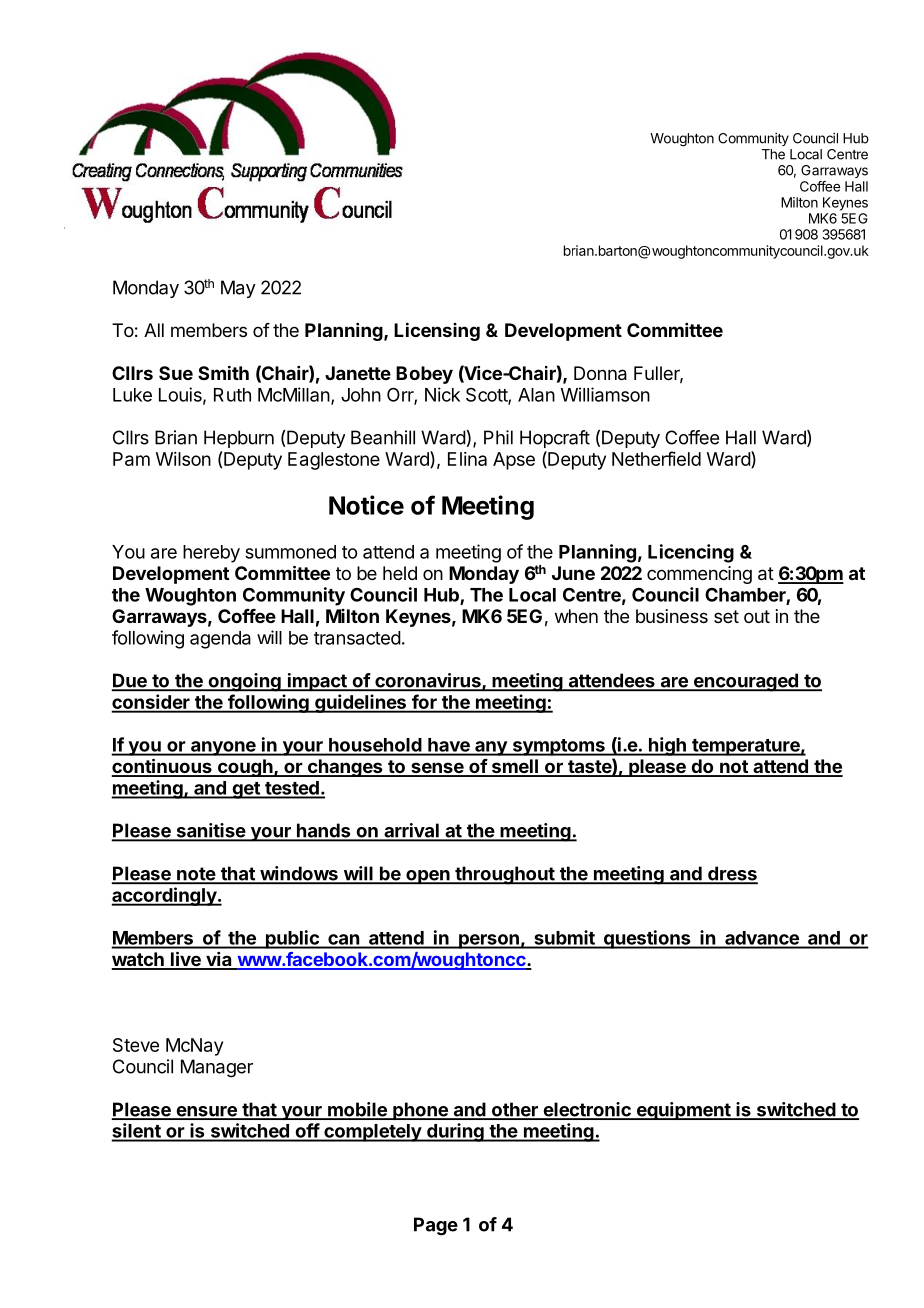 The image size is (924, 1308). Describe the element at coordinates (437, 769) in the screenshot. I see `sense` at that location.
